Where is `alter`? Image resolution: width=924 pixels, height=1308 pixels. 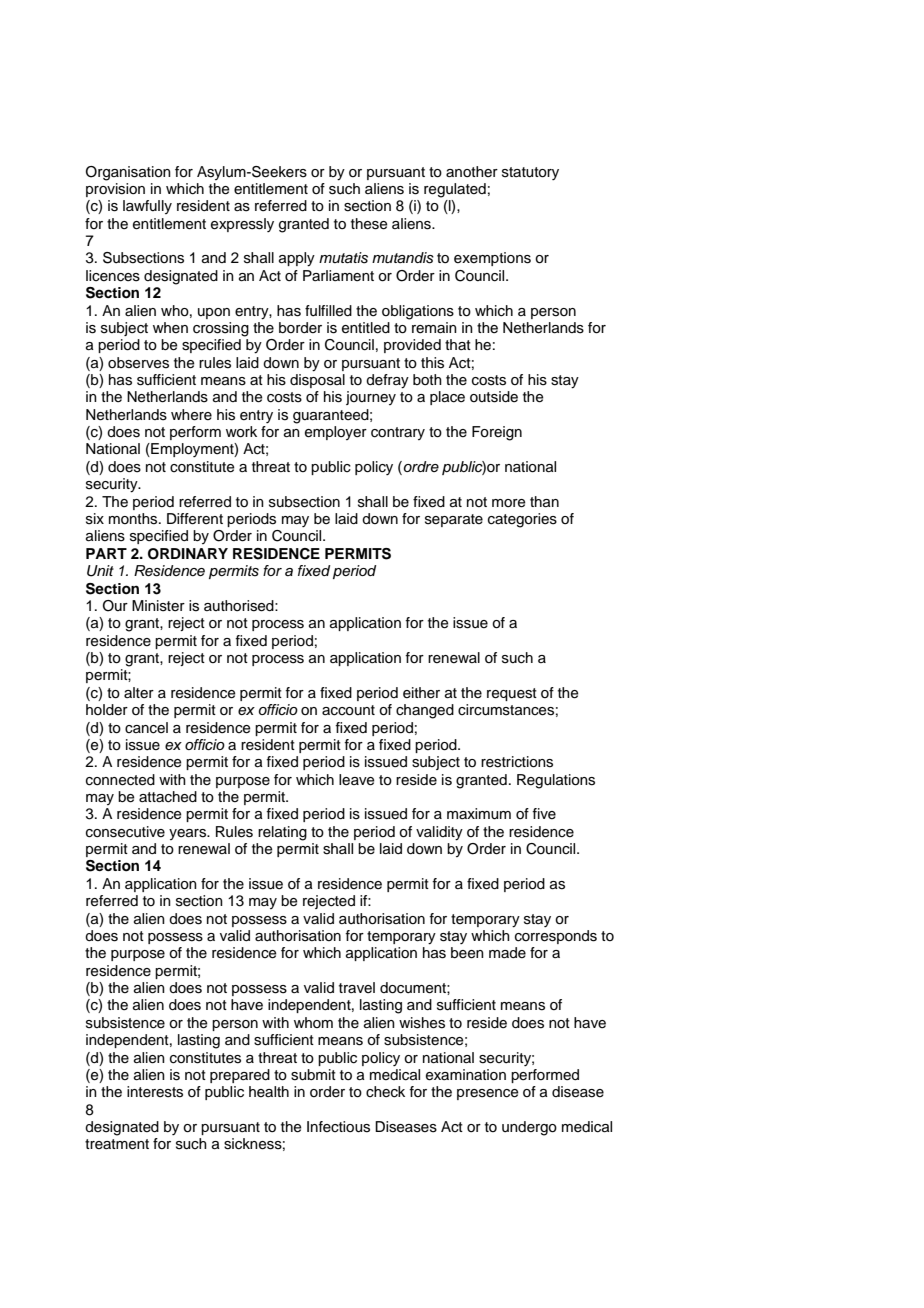 alter is located at coordinates (139, 693).
